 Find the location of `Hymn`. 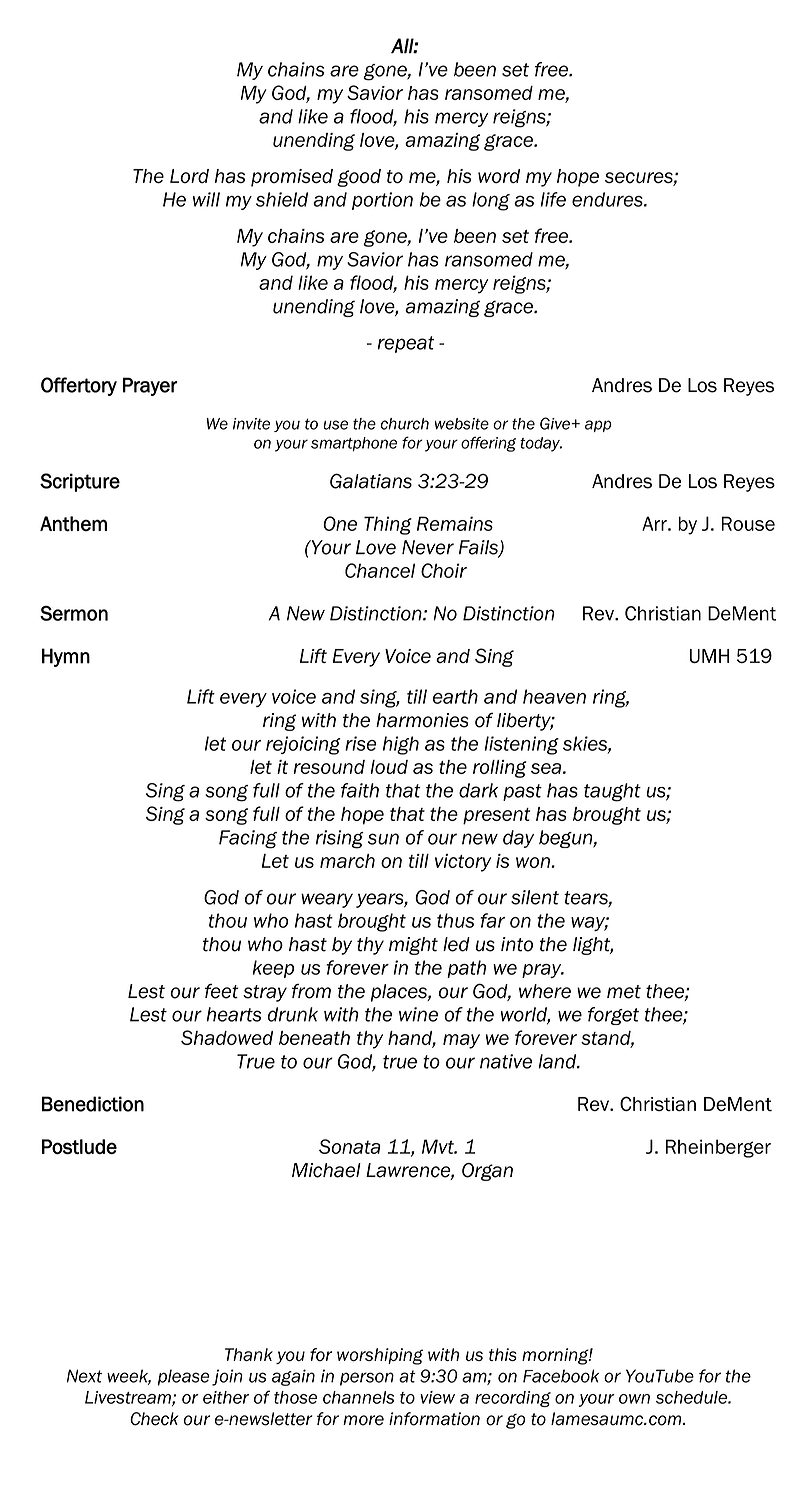

Hymn is located at coordinates (66, 657).
